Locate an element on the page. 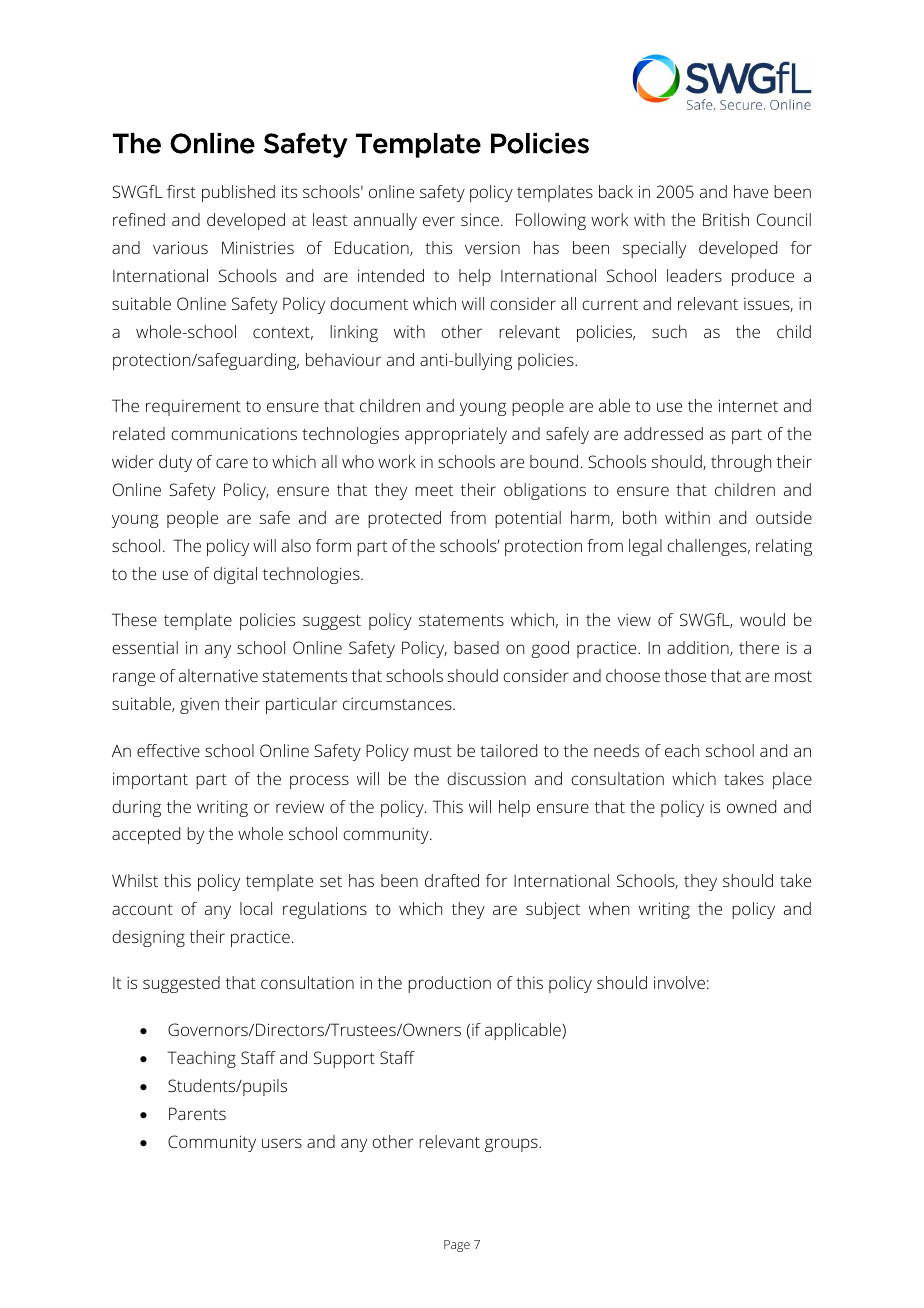  based is located at coordinates (476, 647).
